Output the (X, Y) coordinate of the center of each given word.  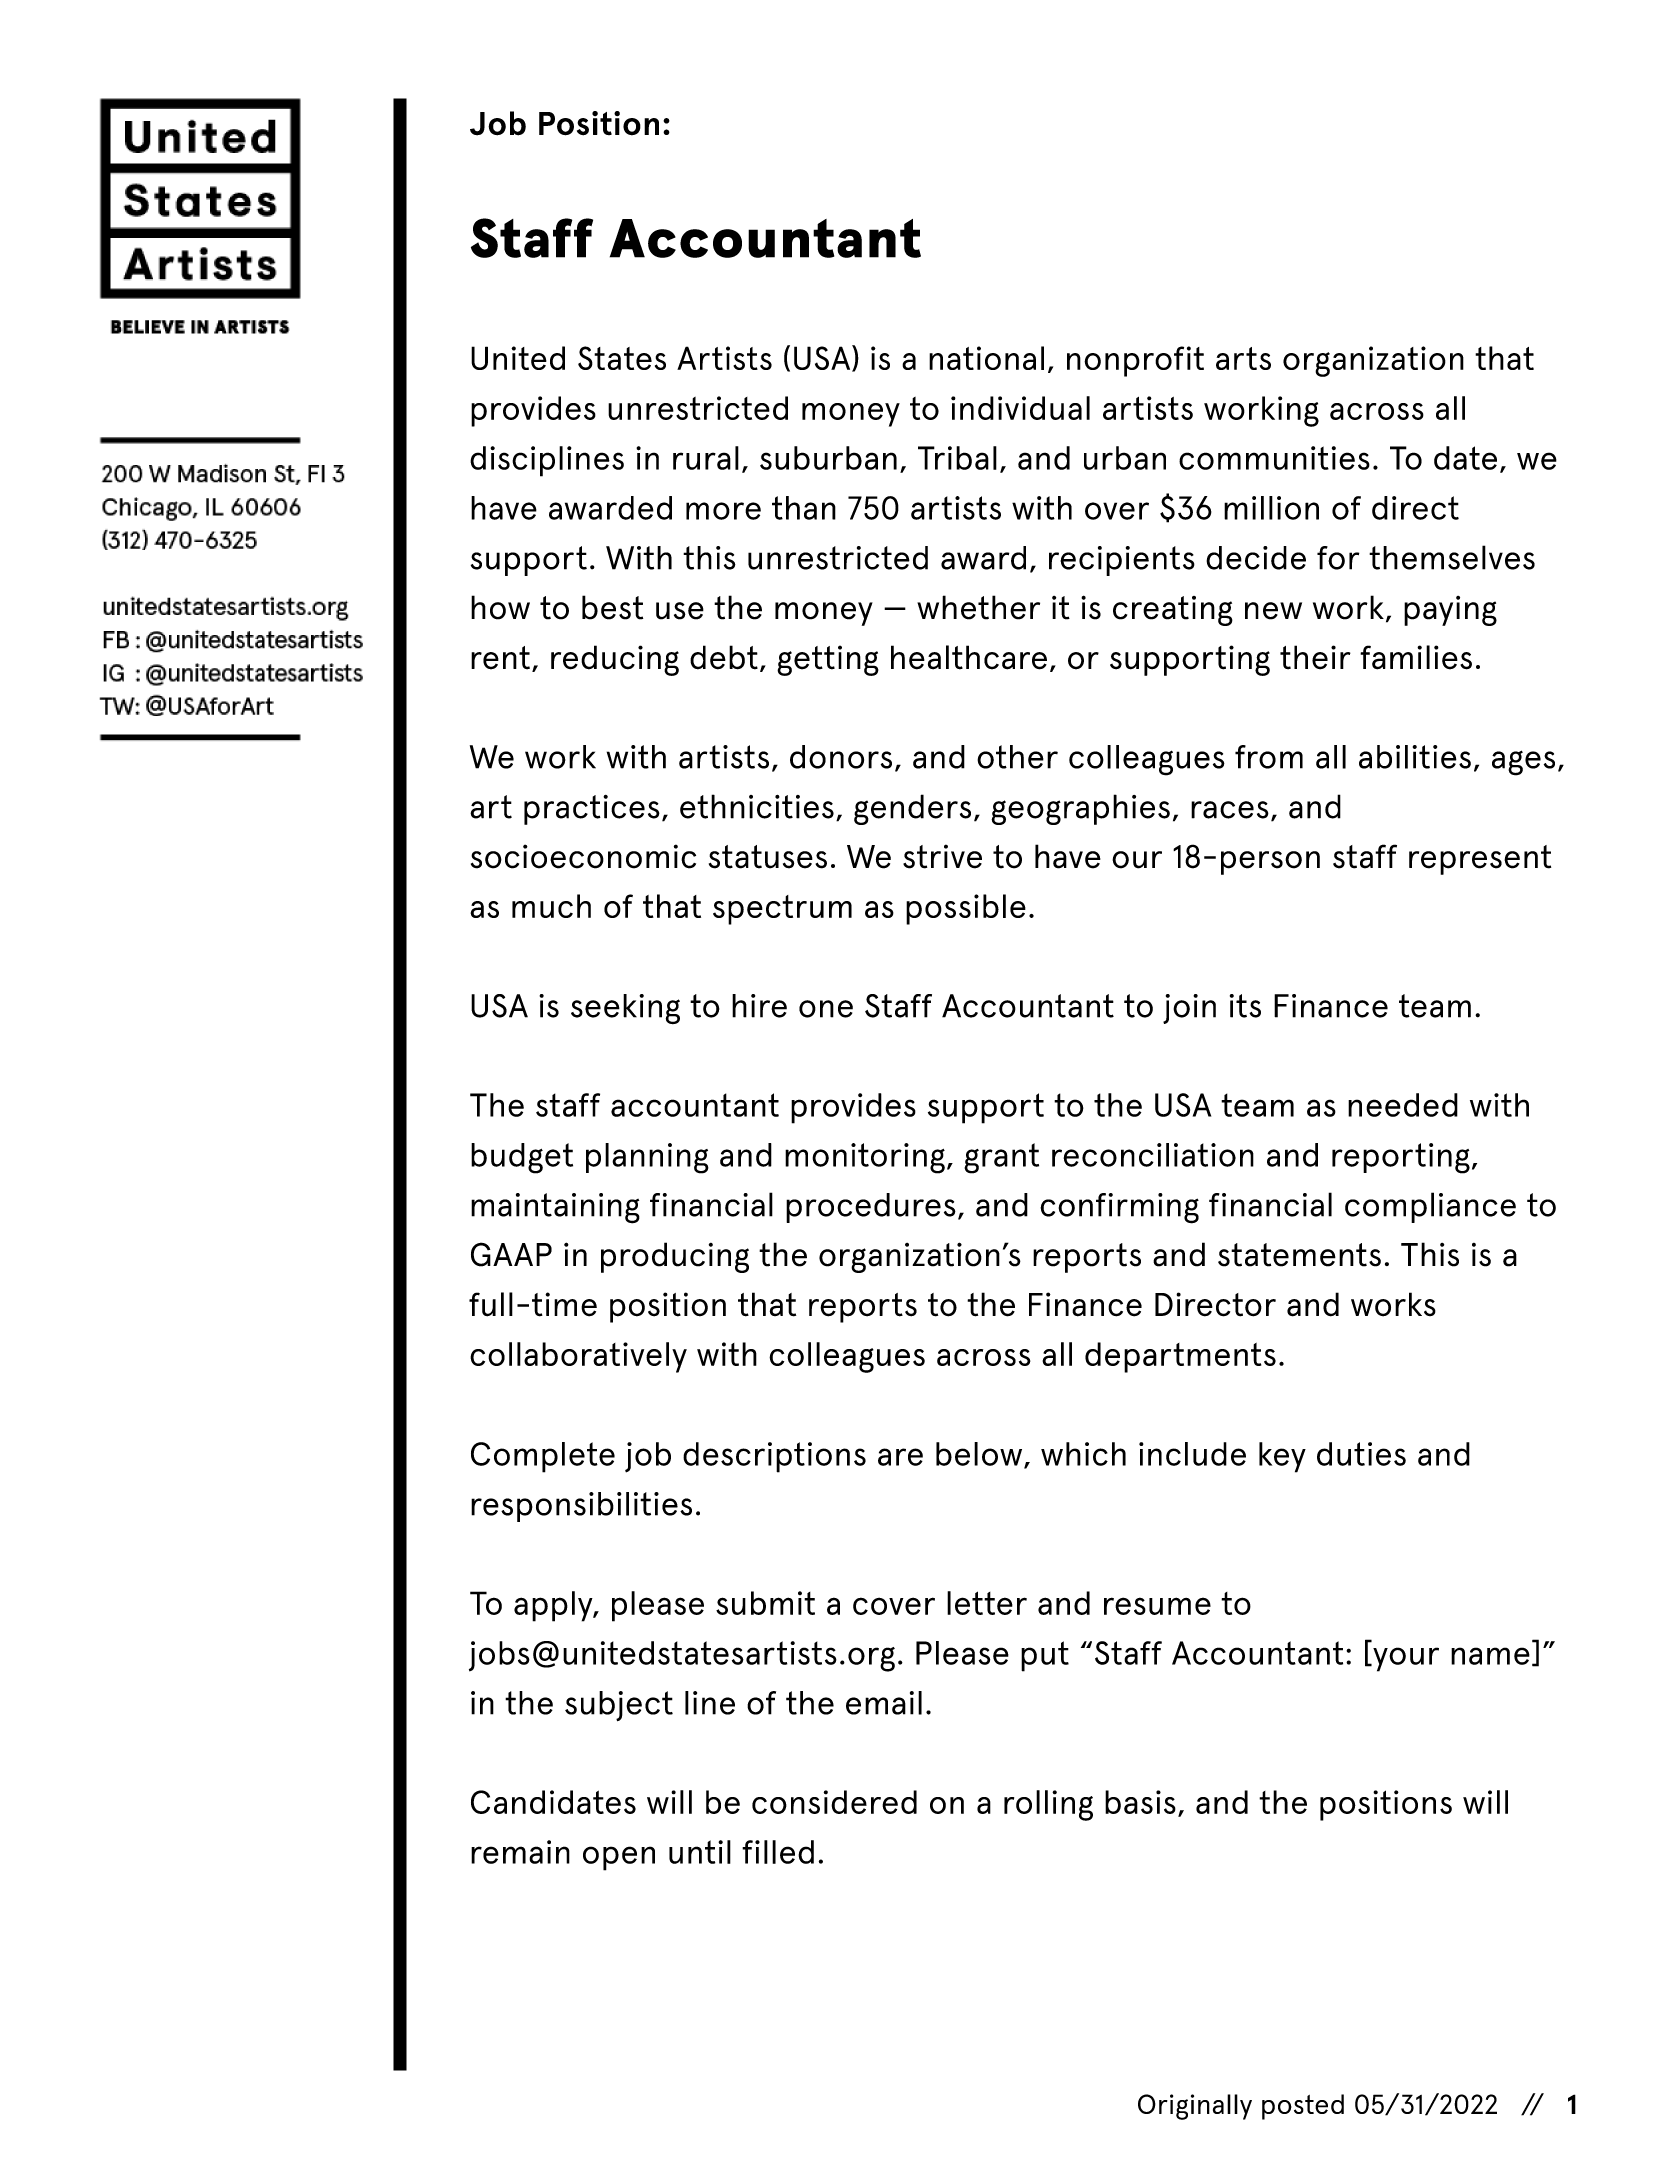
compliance (1430, 1207)
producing (675, 1257)
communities (1274, 458)
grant (1001, 1158)
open (619, 1858)
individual (1020, 408)
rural (706, 458)
